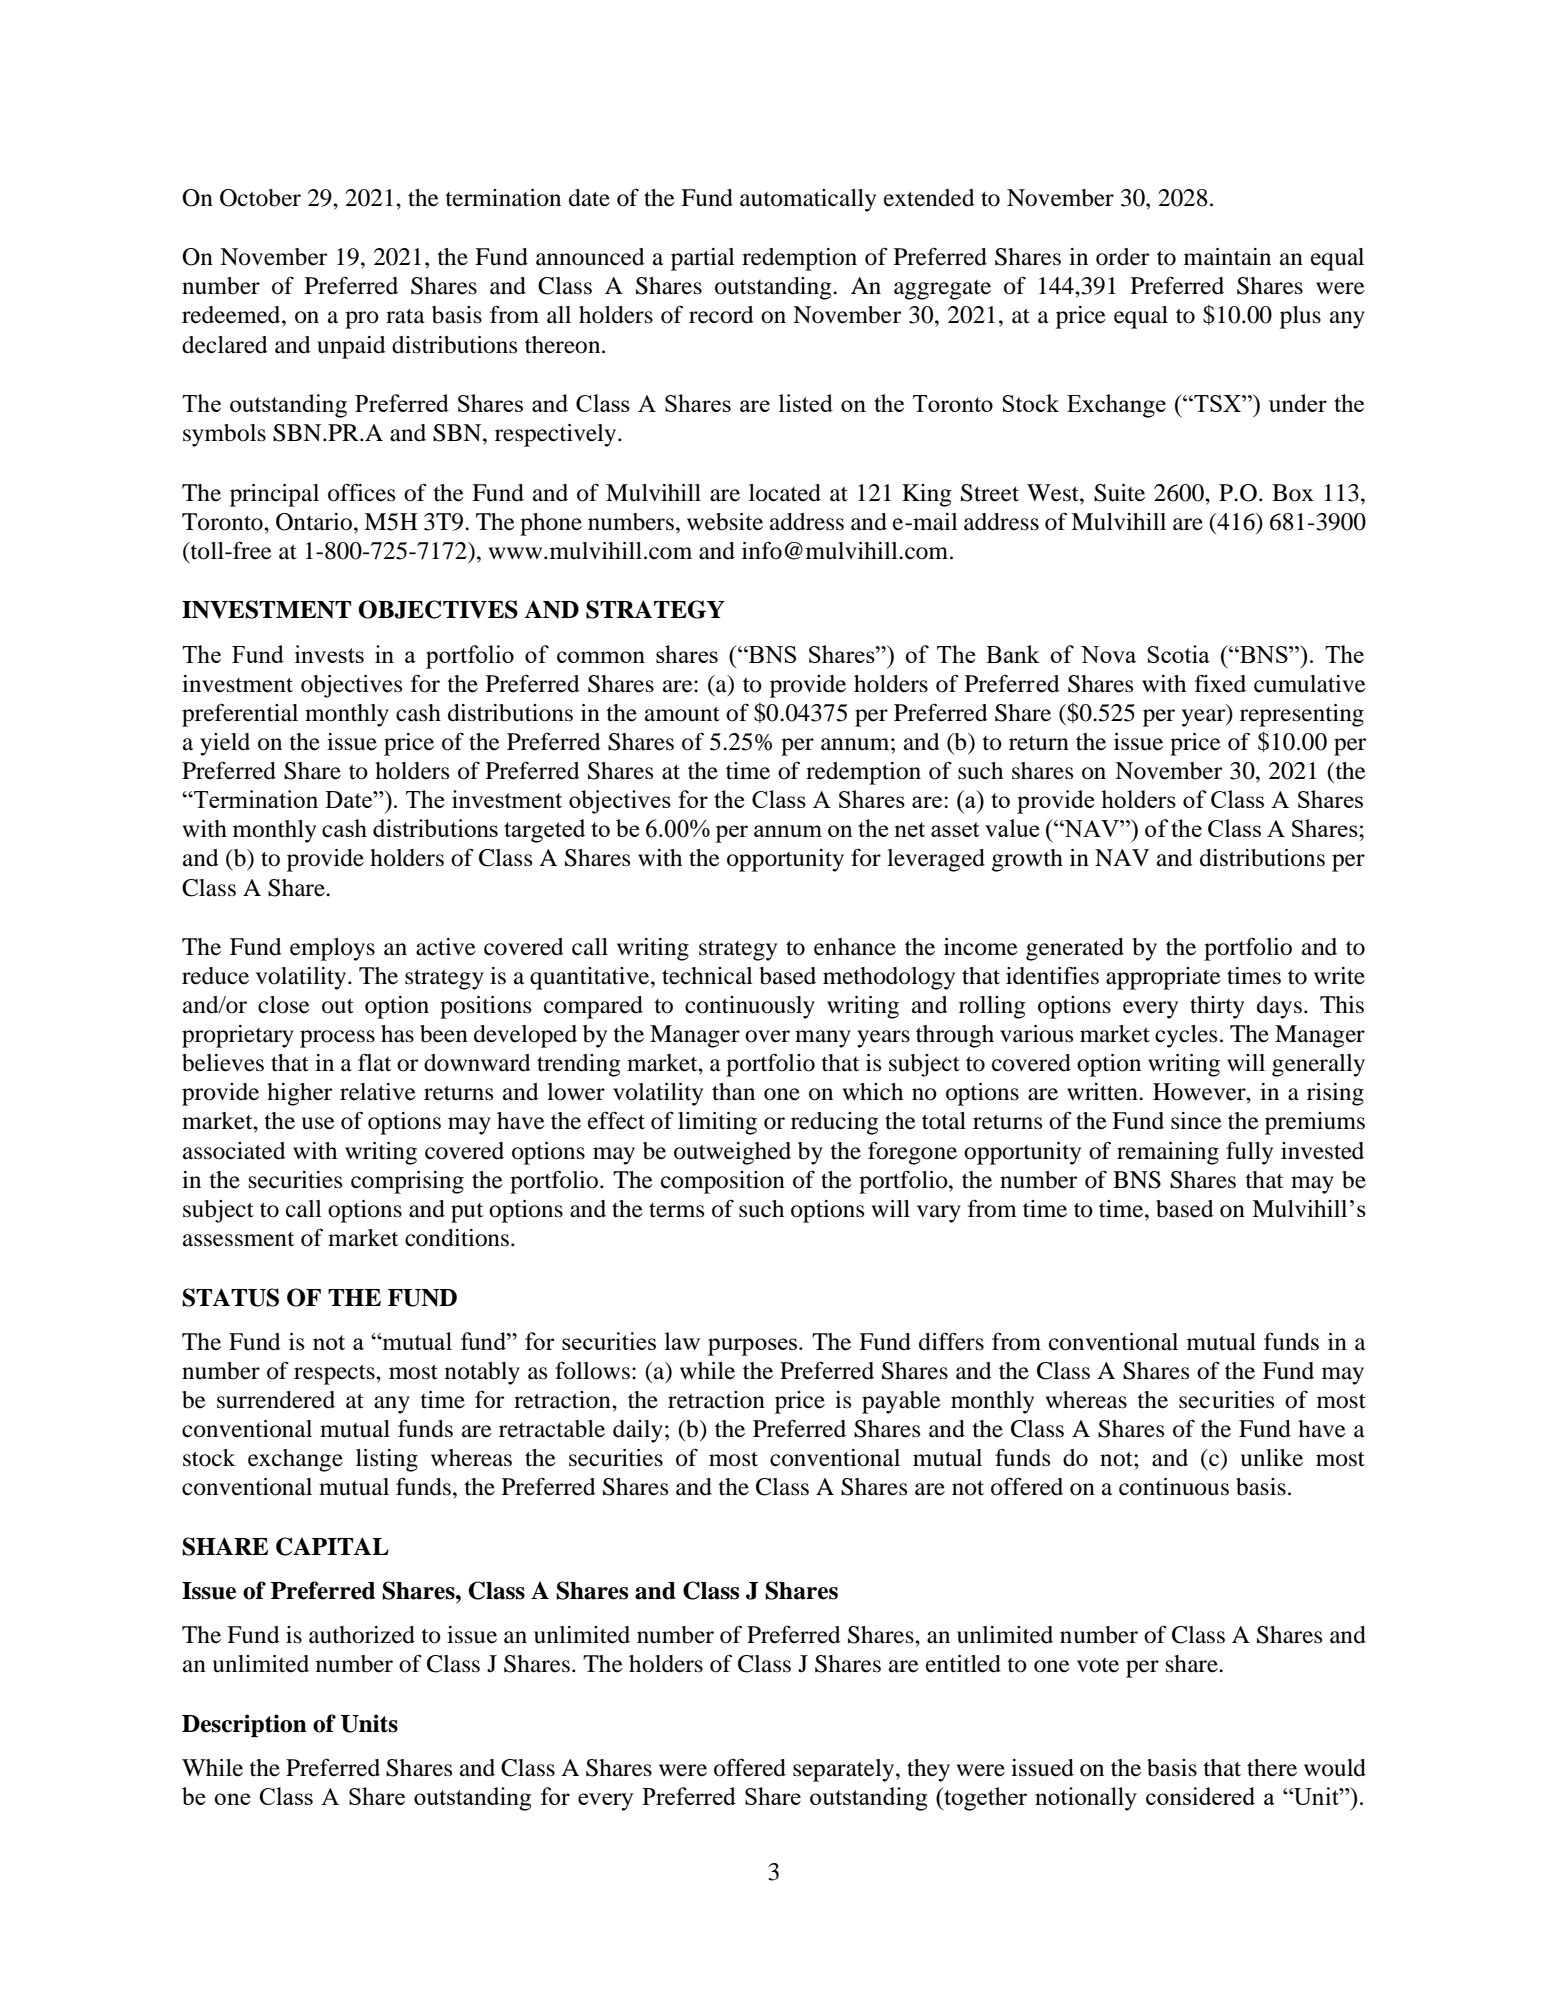 The width and height of the document is (1548, 2004). I want to click on invests, so click(329, 654).
